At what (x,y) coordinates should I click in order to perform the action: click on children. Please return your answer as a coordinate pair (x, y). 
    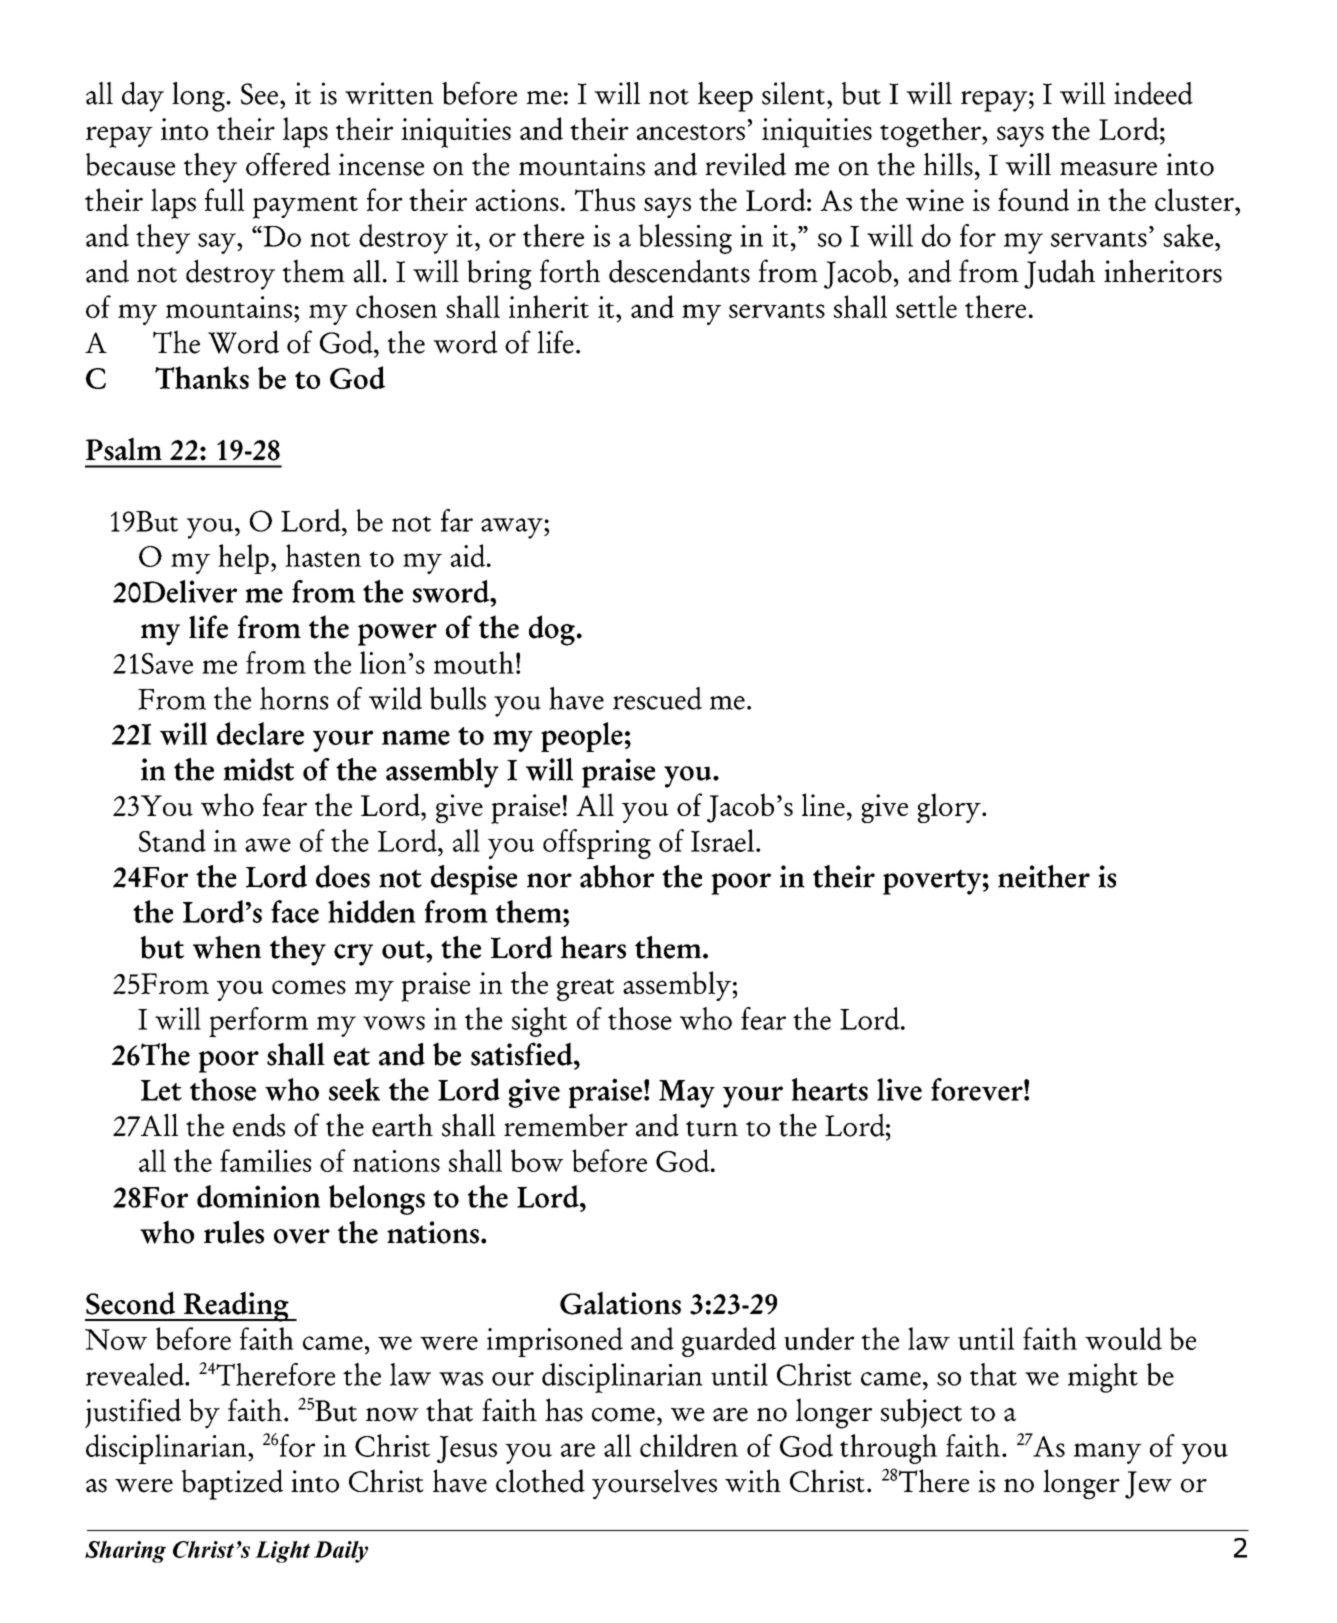
    Looking at the image, I should click on (689, 1445).
